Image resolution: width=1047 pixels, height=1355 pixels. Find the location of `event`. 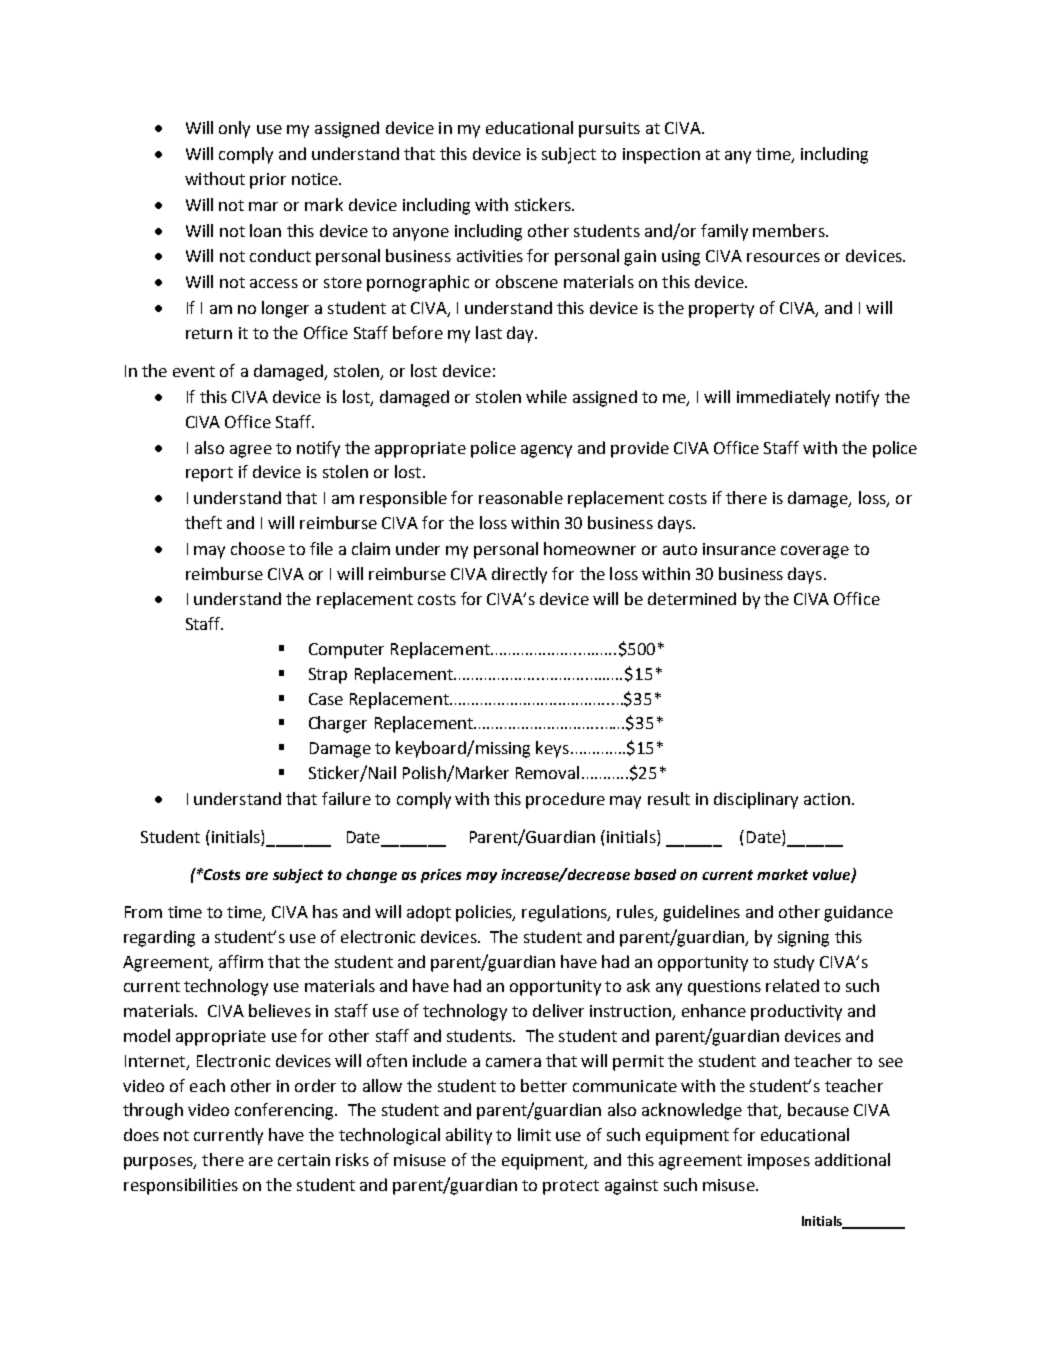

event is located at coordinates (194, 371).
